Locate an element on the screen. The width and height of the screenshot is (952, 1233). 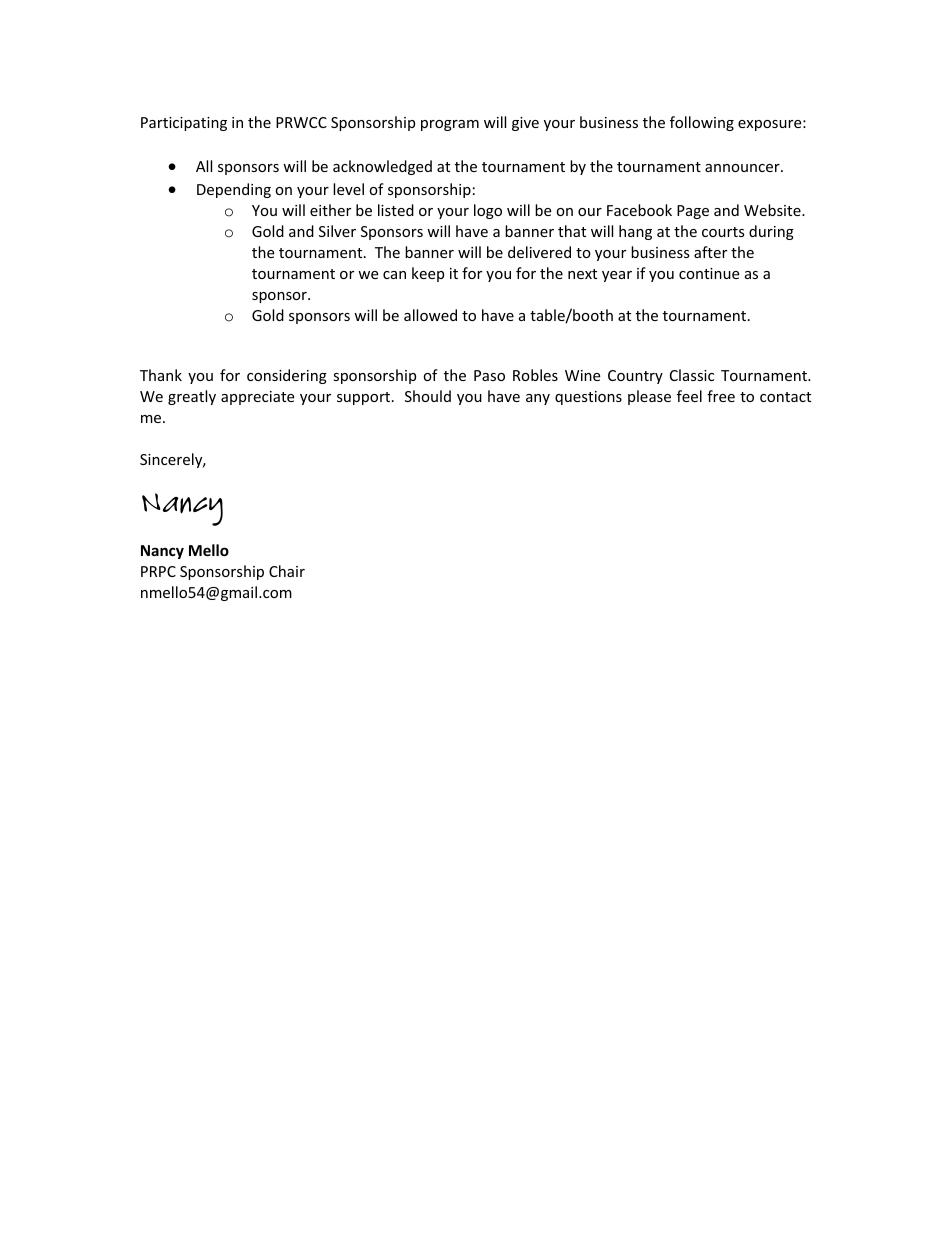
Should is located at coordinates (428, 396).
